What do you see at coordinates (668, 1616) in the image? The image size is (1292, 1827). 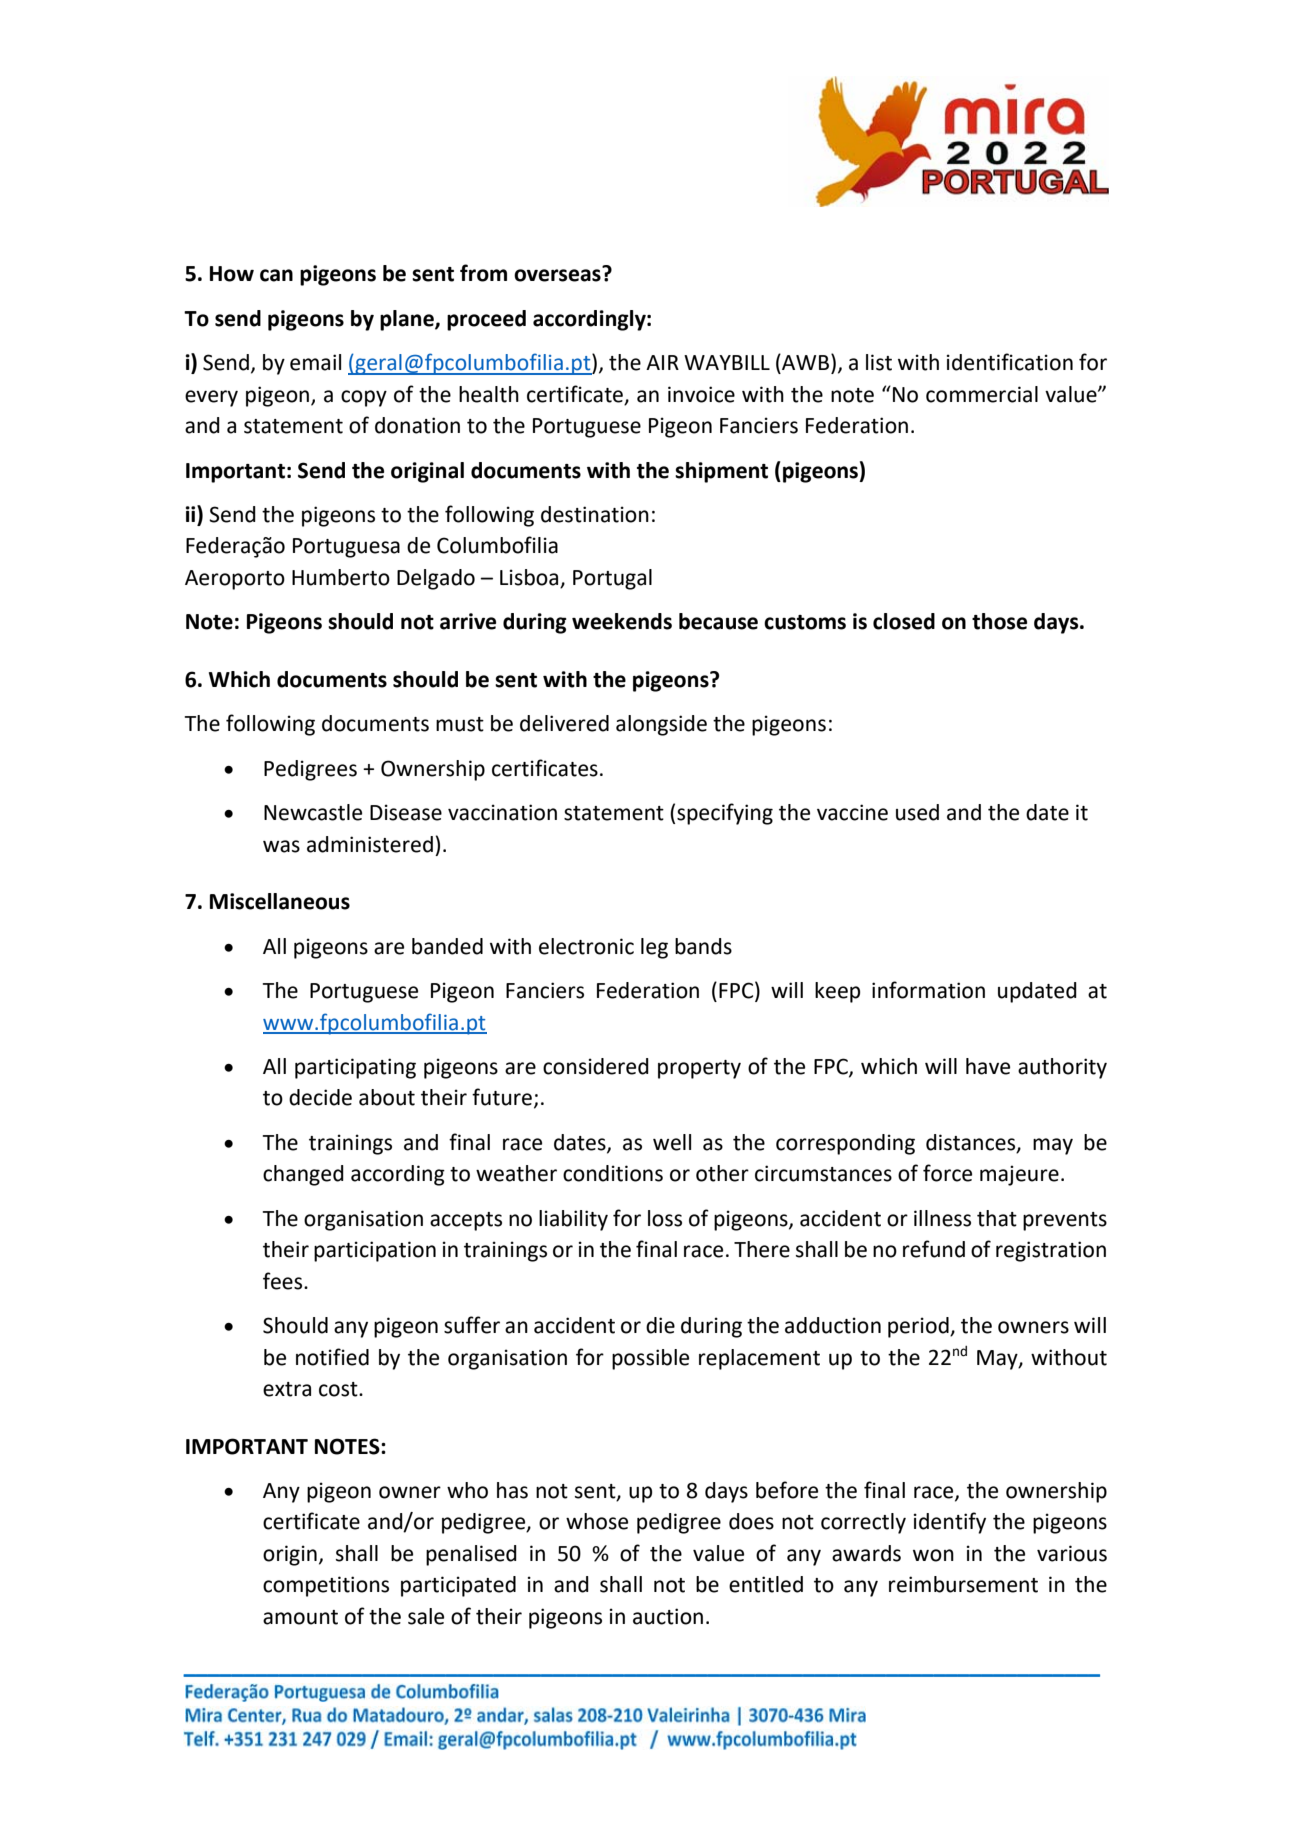 I see `auction` at bounding box center [668, 1616].
